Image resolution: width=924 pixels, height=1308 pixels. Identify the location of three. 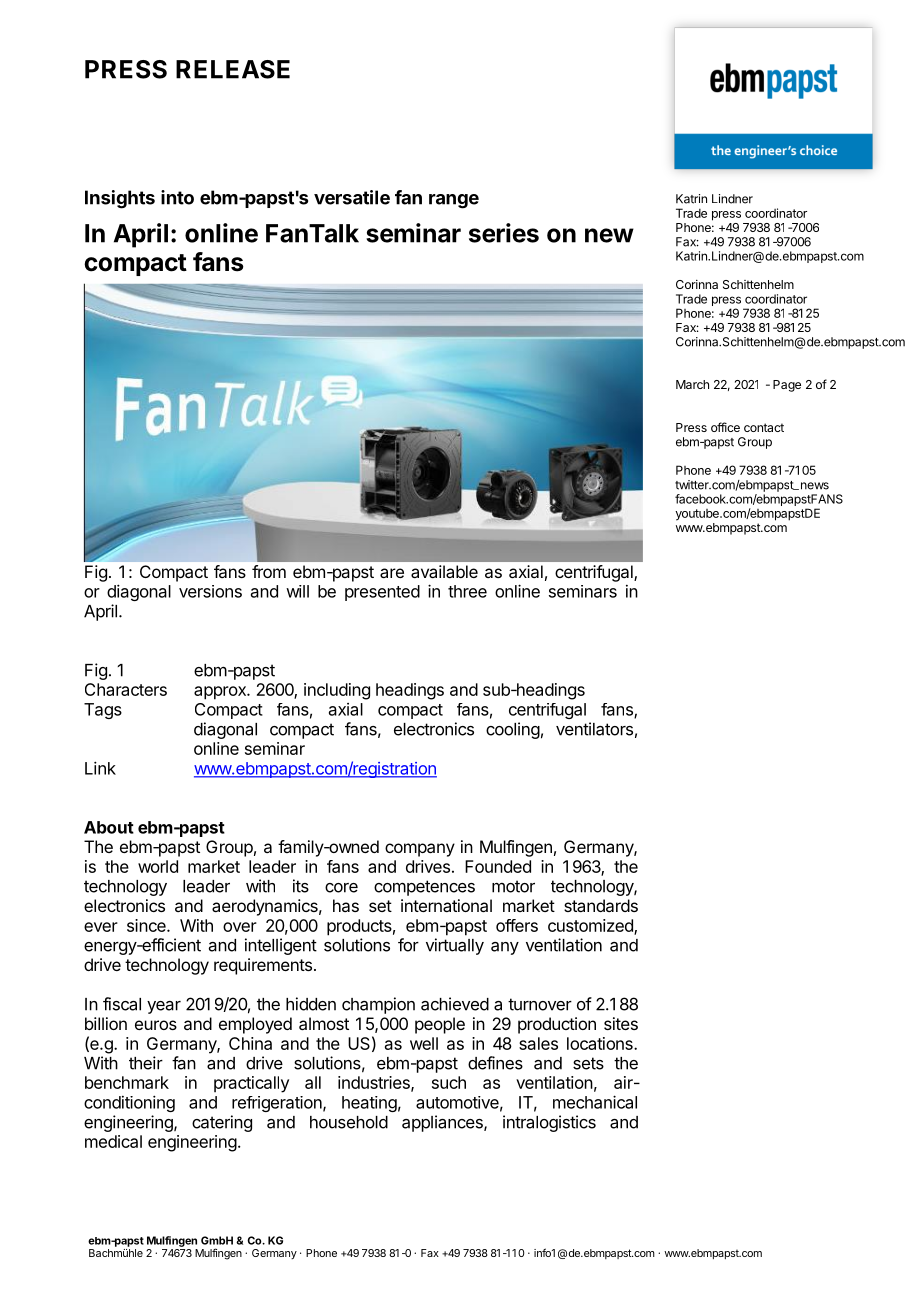
(467, 591).
